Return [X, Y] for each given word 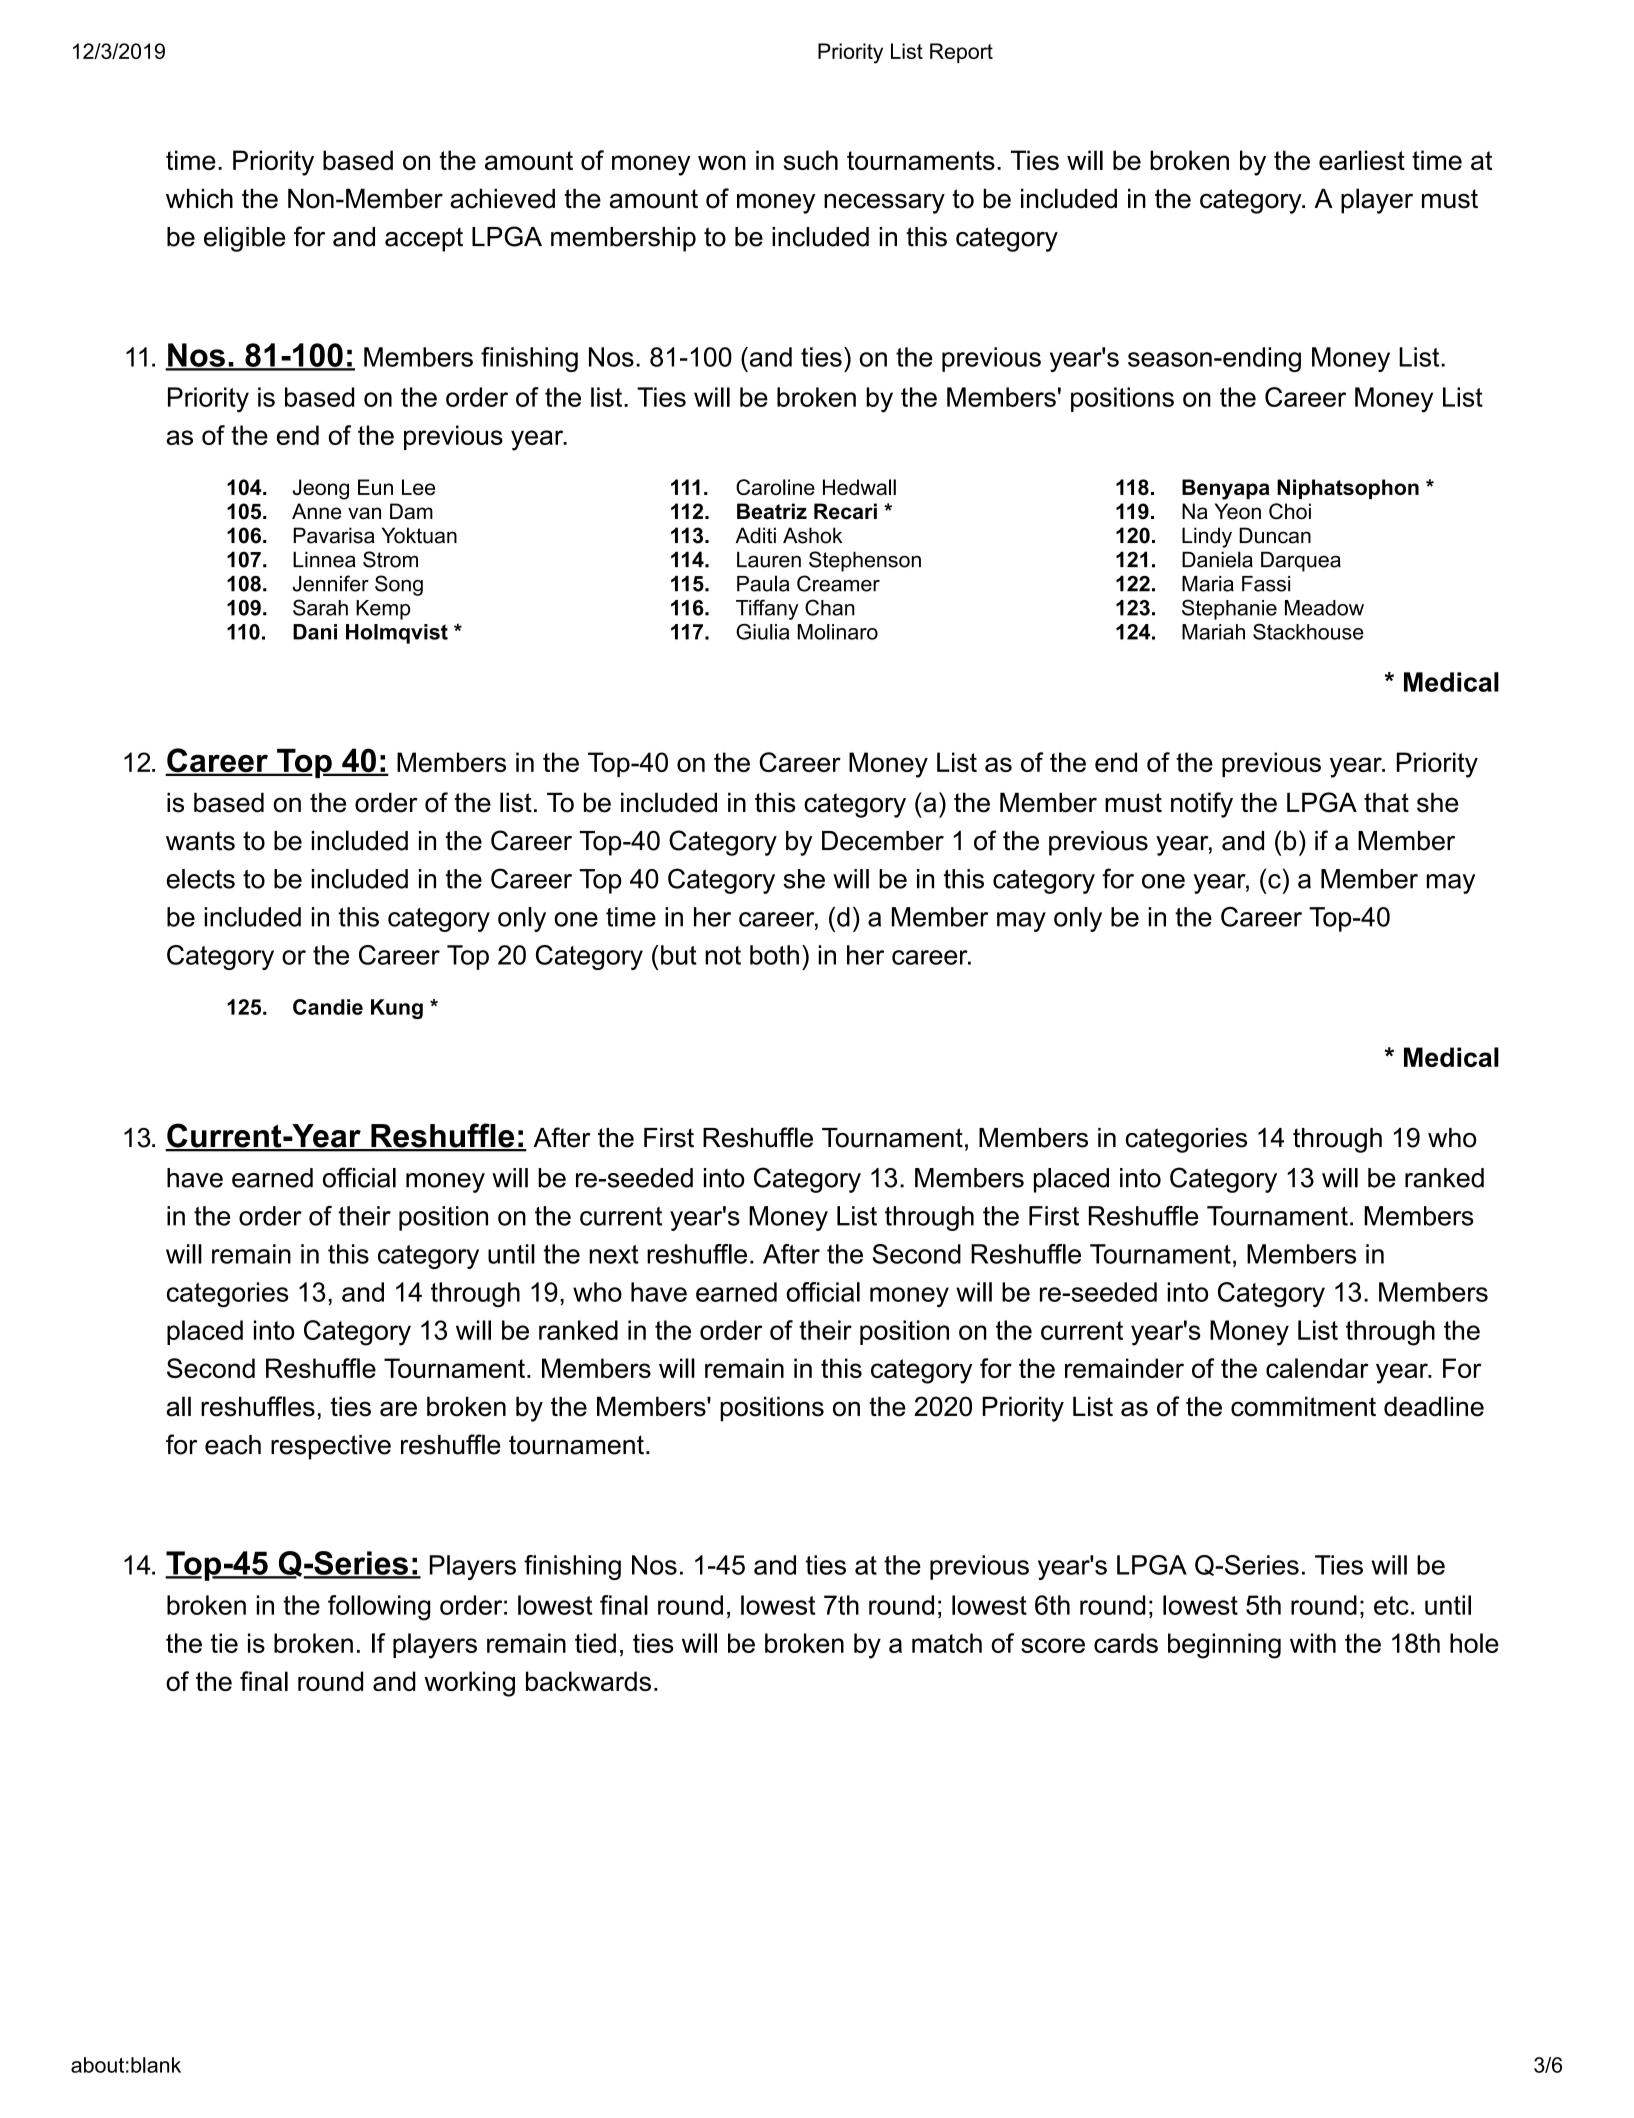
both [774, 955]
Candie [328, 1007]
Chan [830, 607]
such [811, 160]
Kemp [383, 610]
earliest [1362, 160]
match [947, 1643]
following [379, 1608]
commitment [1303, 1406]
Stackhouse [1308, 631]
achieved [502, 198]
